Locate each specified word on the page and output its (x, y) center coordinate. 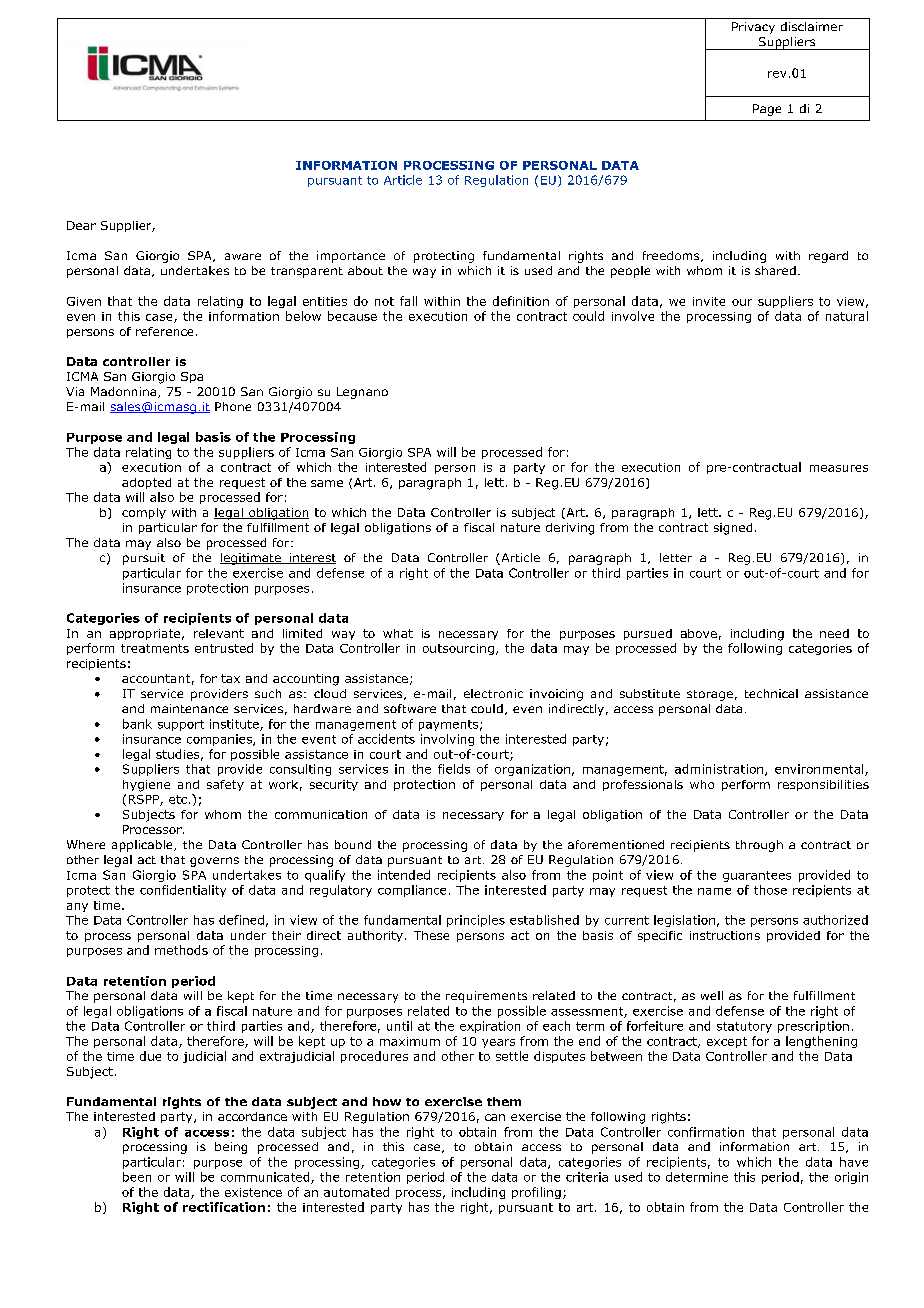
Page (767, 110)
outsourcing (458, 649)
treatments (155, 648)
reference (164, 331)
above (699, 633)
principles (476, 921)
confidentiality (183, 891)
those (770, 890)
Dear (81, 225)
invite (709, 301)
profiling (536, 1193)
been (137, 1177)
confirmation (706, 1132)
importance (351, 257)
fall (408, 301)
